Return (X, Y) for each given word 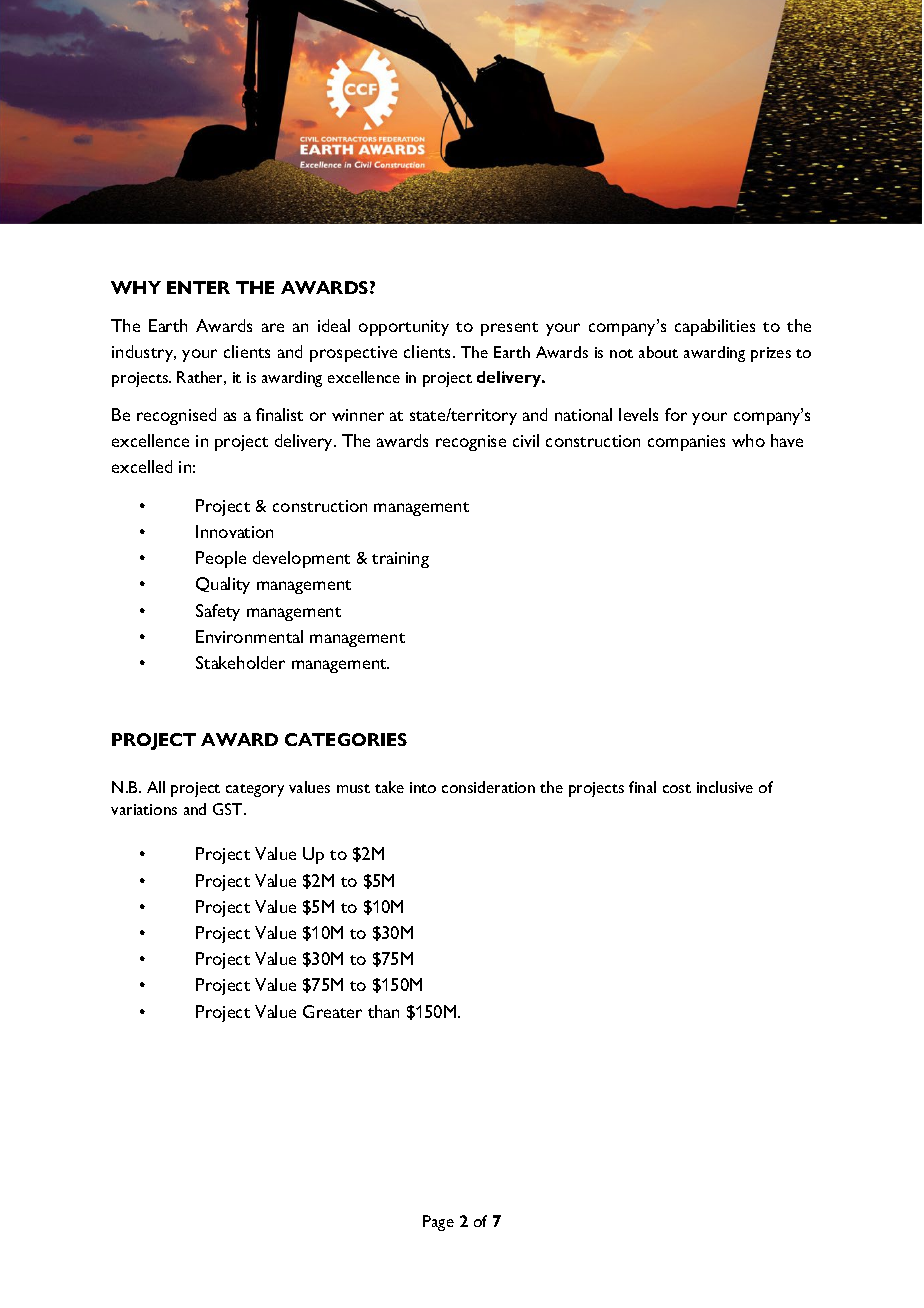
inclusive (725, 787)
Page (438, 1223)
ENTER (198, 287)
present (509, 329)
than (383, 1011)
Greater (332, 1011)
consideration (488, 787)
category (255, 790)
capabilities (715, 327)
